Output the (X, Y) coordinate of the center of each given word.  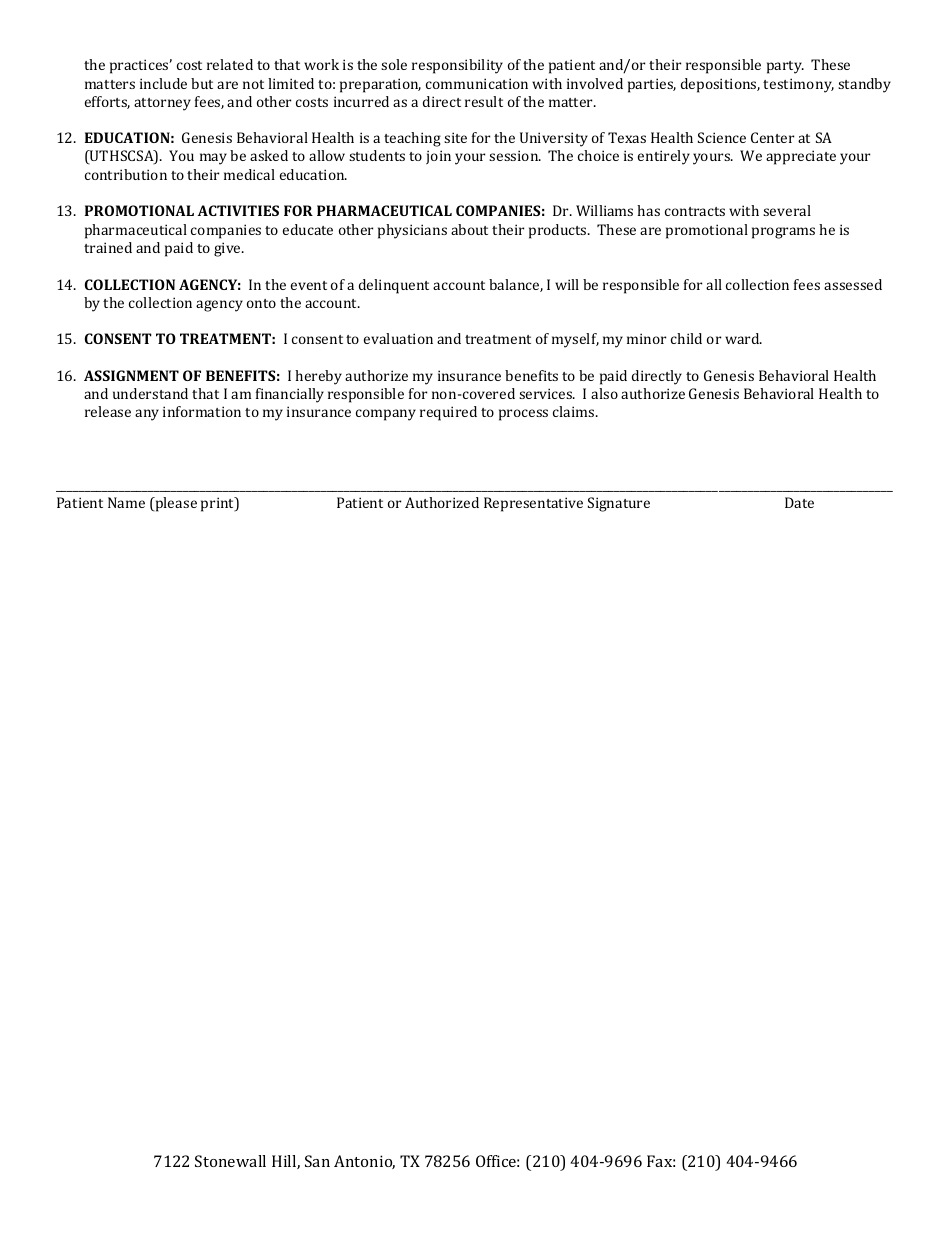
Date (799, 502)
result (484, 101)
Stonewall (230, 1161)
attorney (162, 104)
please (175, 504)
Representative (533, 504)
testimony (798, 85)
